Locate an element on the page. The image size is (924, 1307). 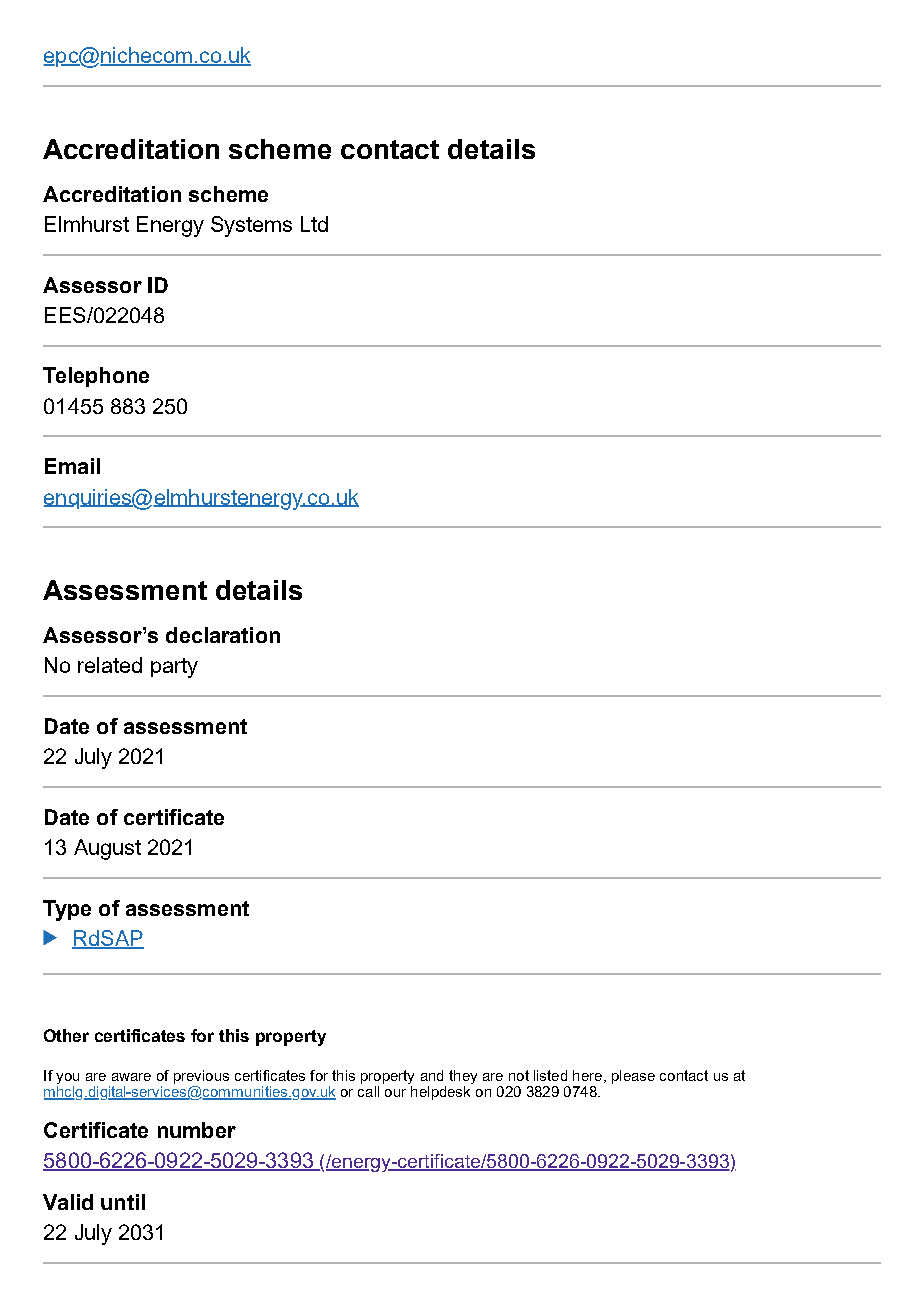
until is located at coordinates (123, 1202).
